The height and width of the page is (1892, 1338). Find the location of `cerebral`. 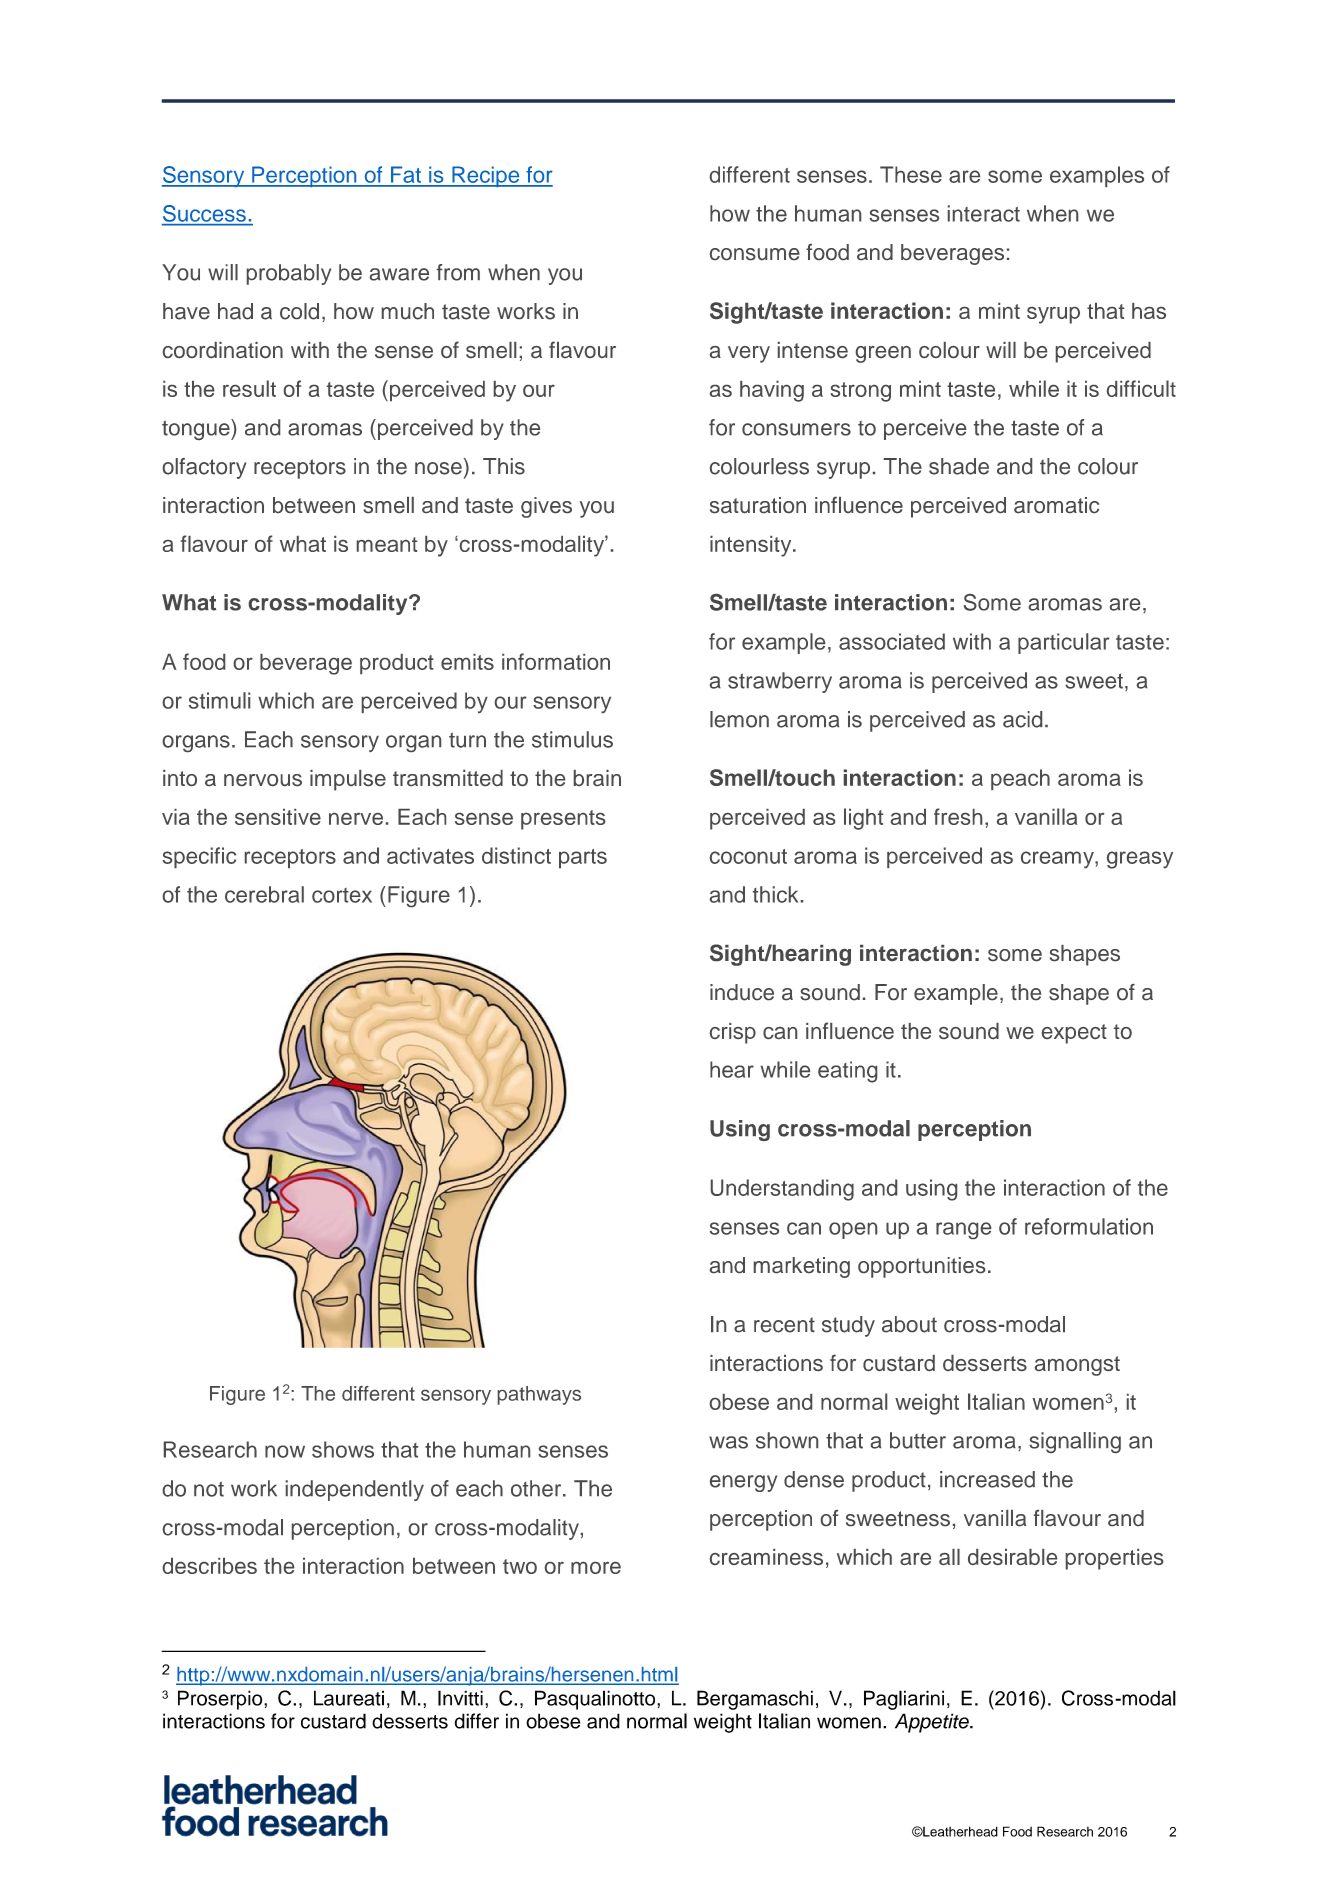

cerebral is located at coordinates (264, 894).
